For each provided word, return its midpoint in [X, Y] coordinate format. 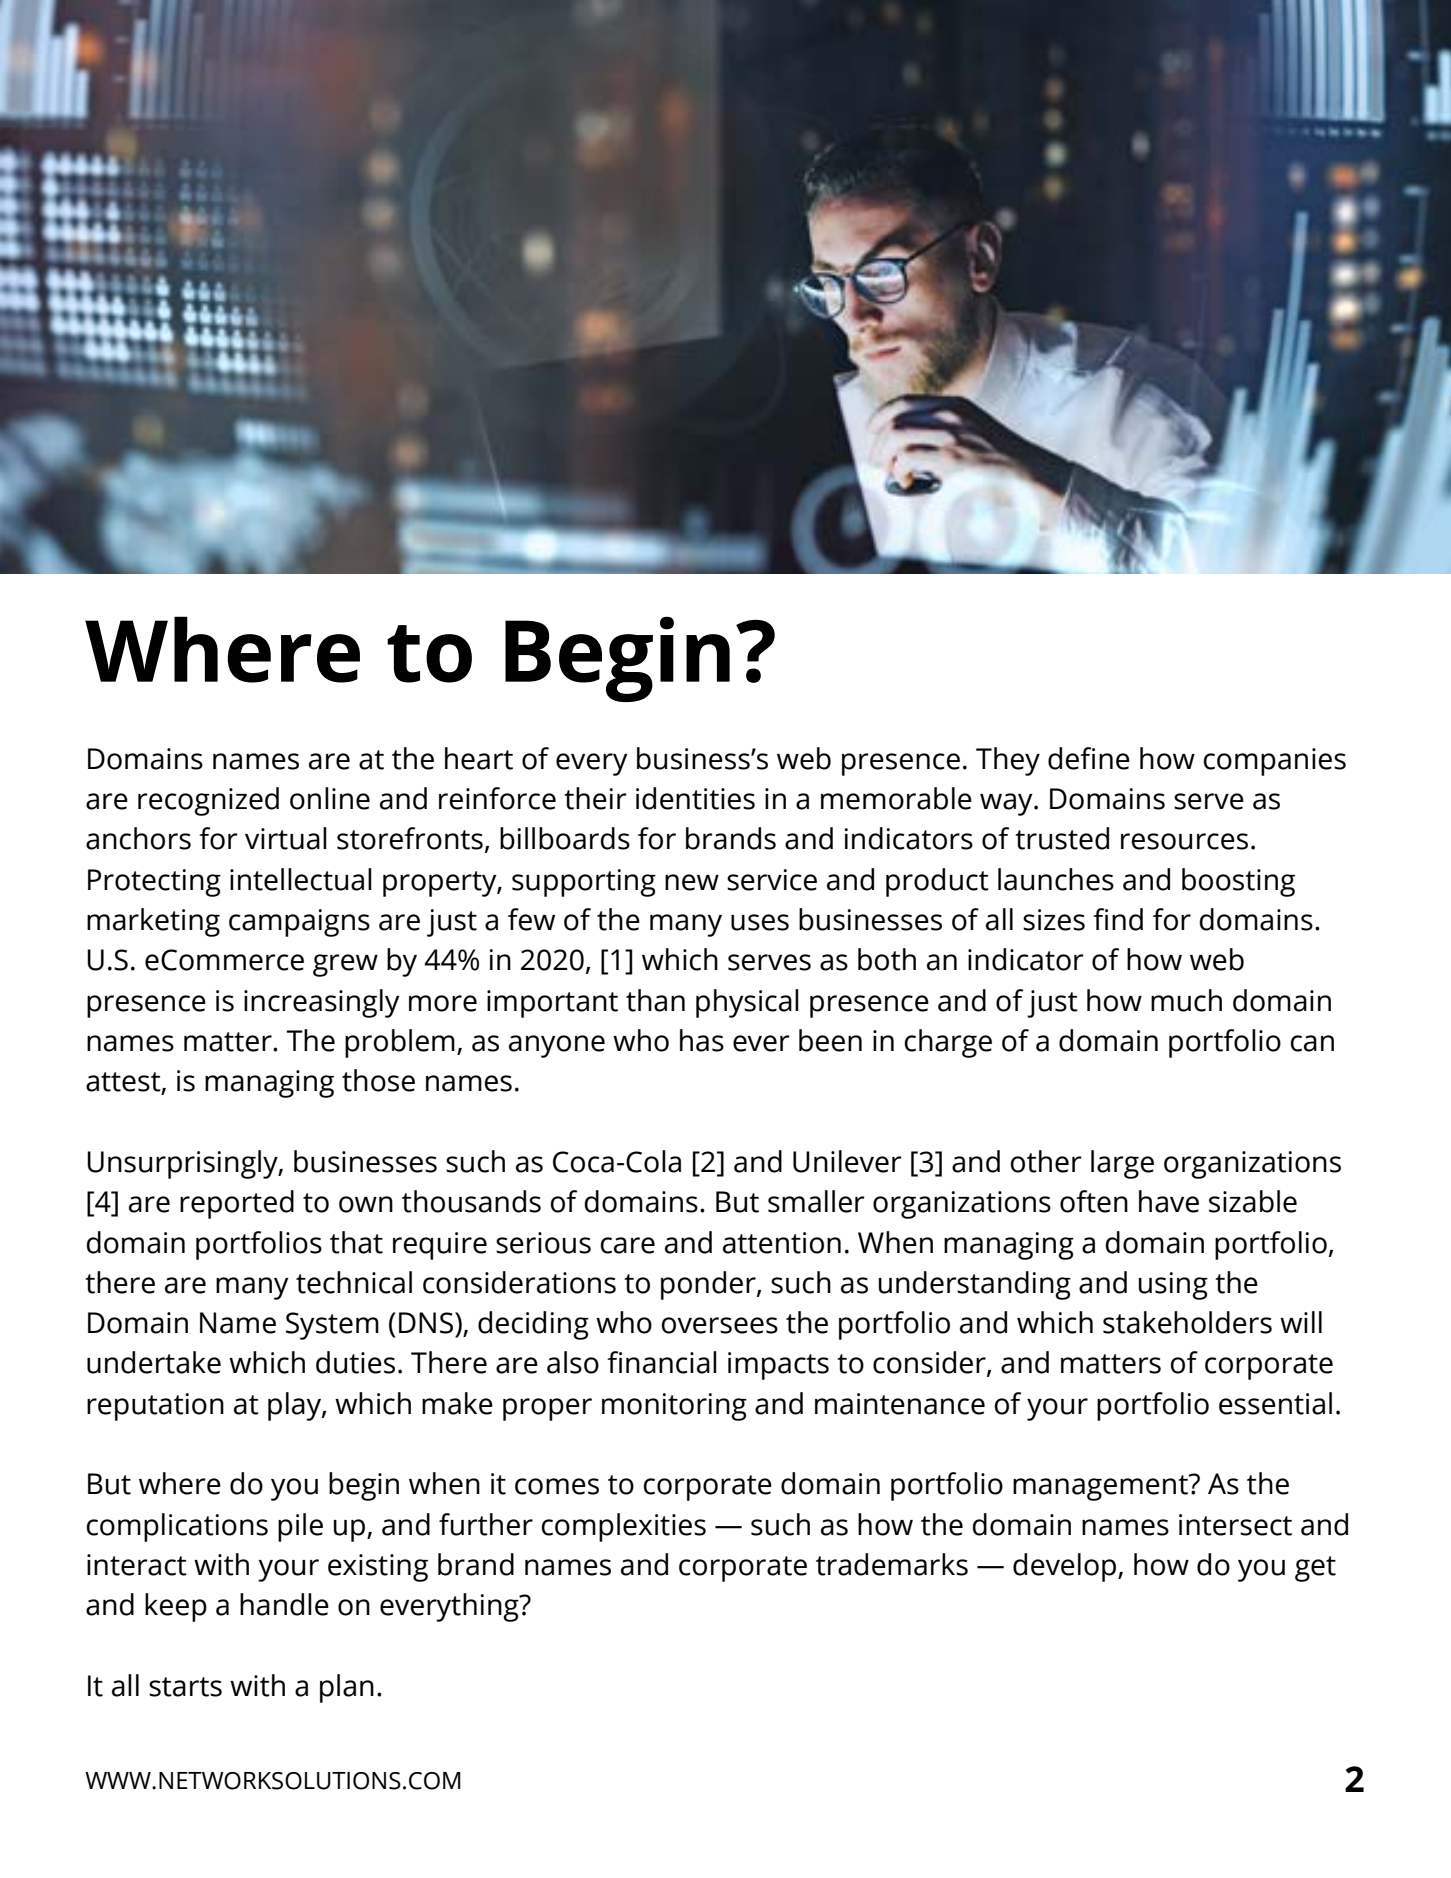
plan [347, 1688]
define [1089, 758]
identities [695, 798]
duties [355, 1362]
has [702, 1040]
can [1312, 1043]
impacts [778, 1366]
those [378, 1080]
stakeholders [1187, 1322]
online [330, 798]
